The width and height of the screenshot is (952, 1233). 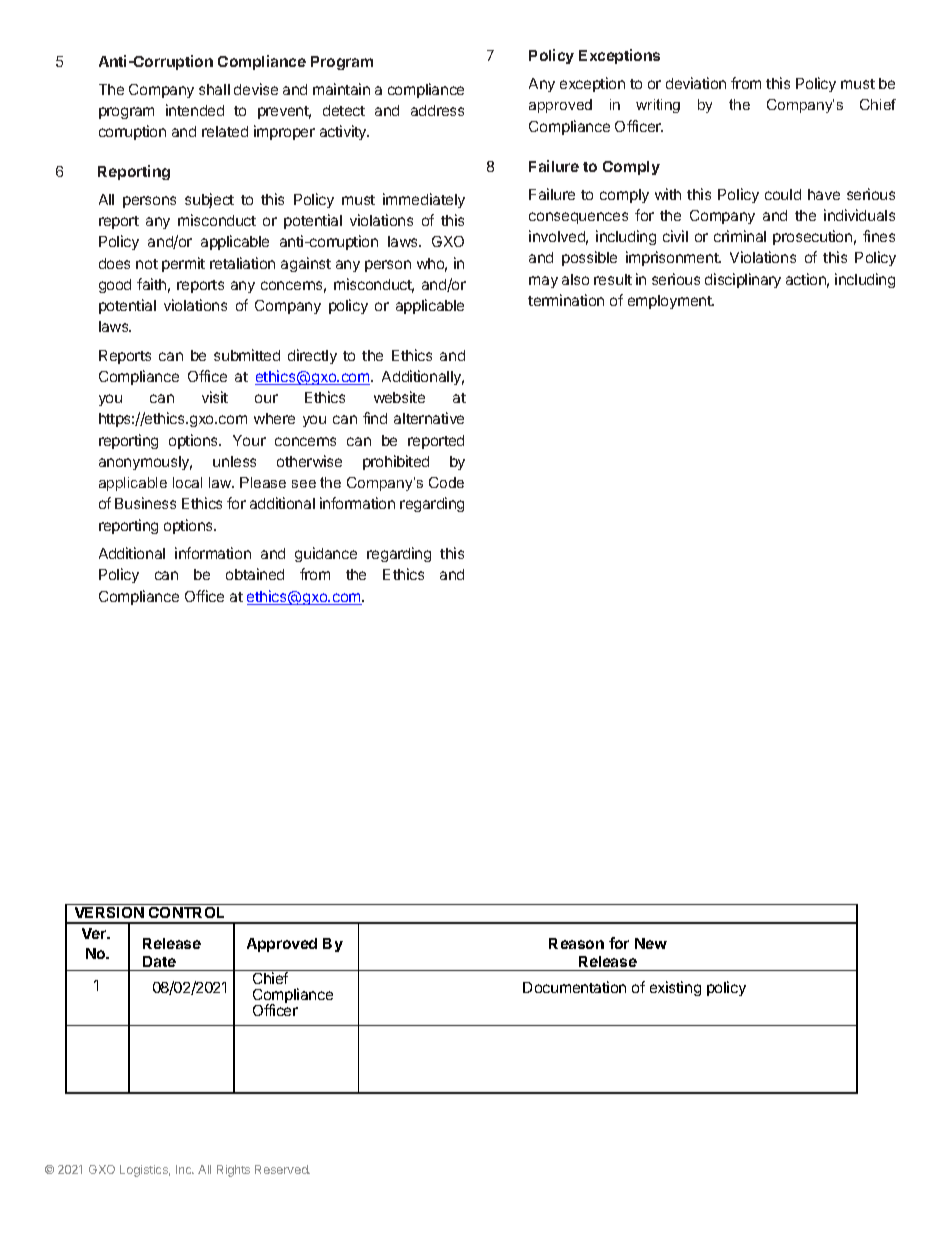 What do you see at coordinates (233, 1171) in the screenshot?
I see `Rights` at bounding box center [233, 1171].
